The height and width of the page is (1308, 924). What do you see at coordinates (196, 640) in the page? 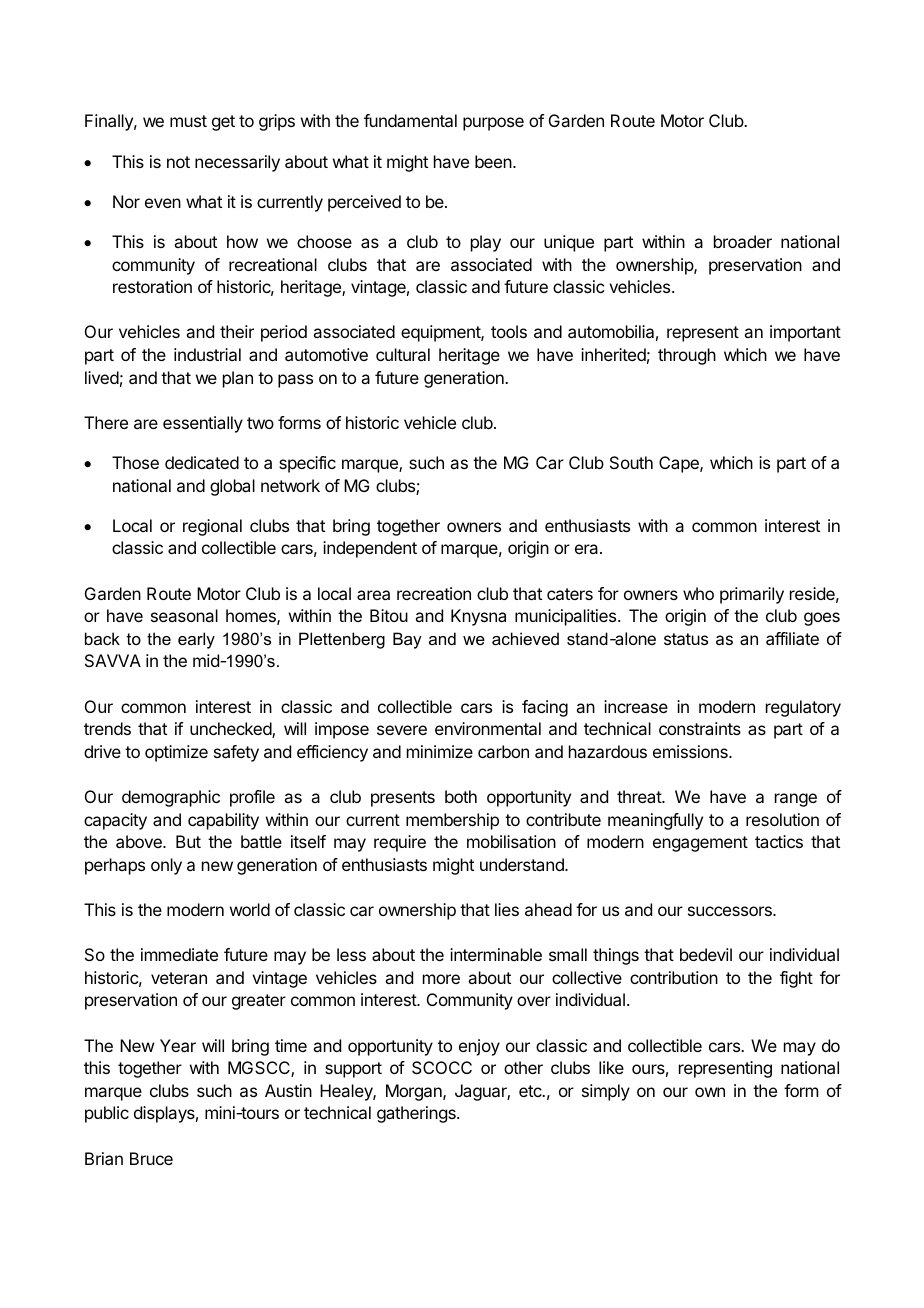
I see `early` at bounding box center [196, 640].
